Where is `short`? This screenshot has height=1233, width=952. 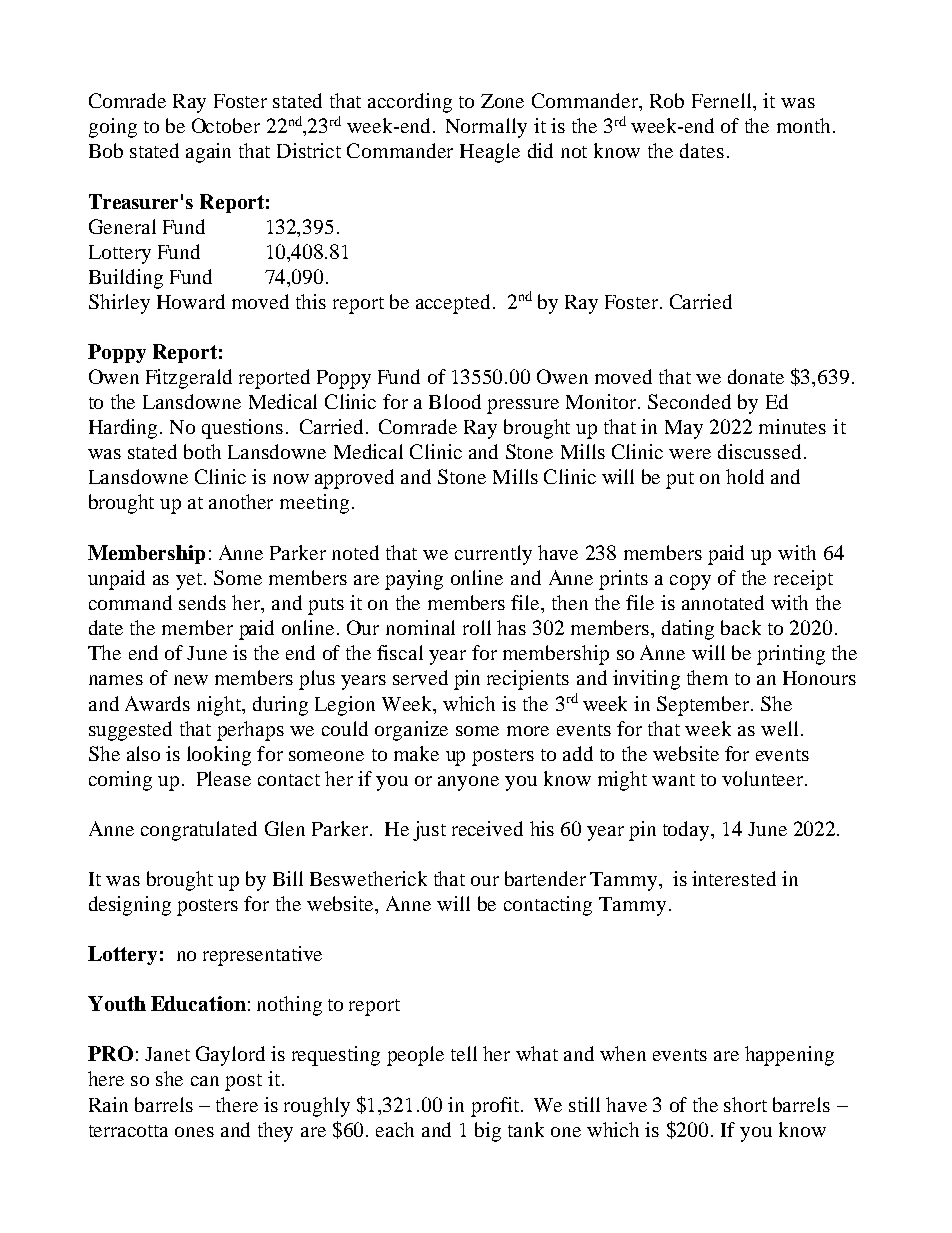
short is located at coordinates (745, 1104).
